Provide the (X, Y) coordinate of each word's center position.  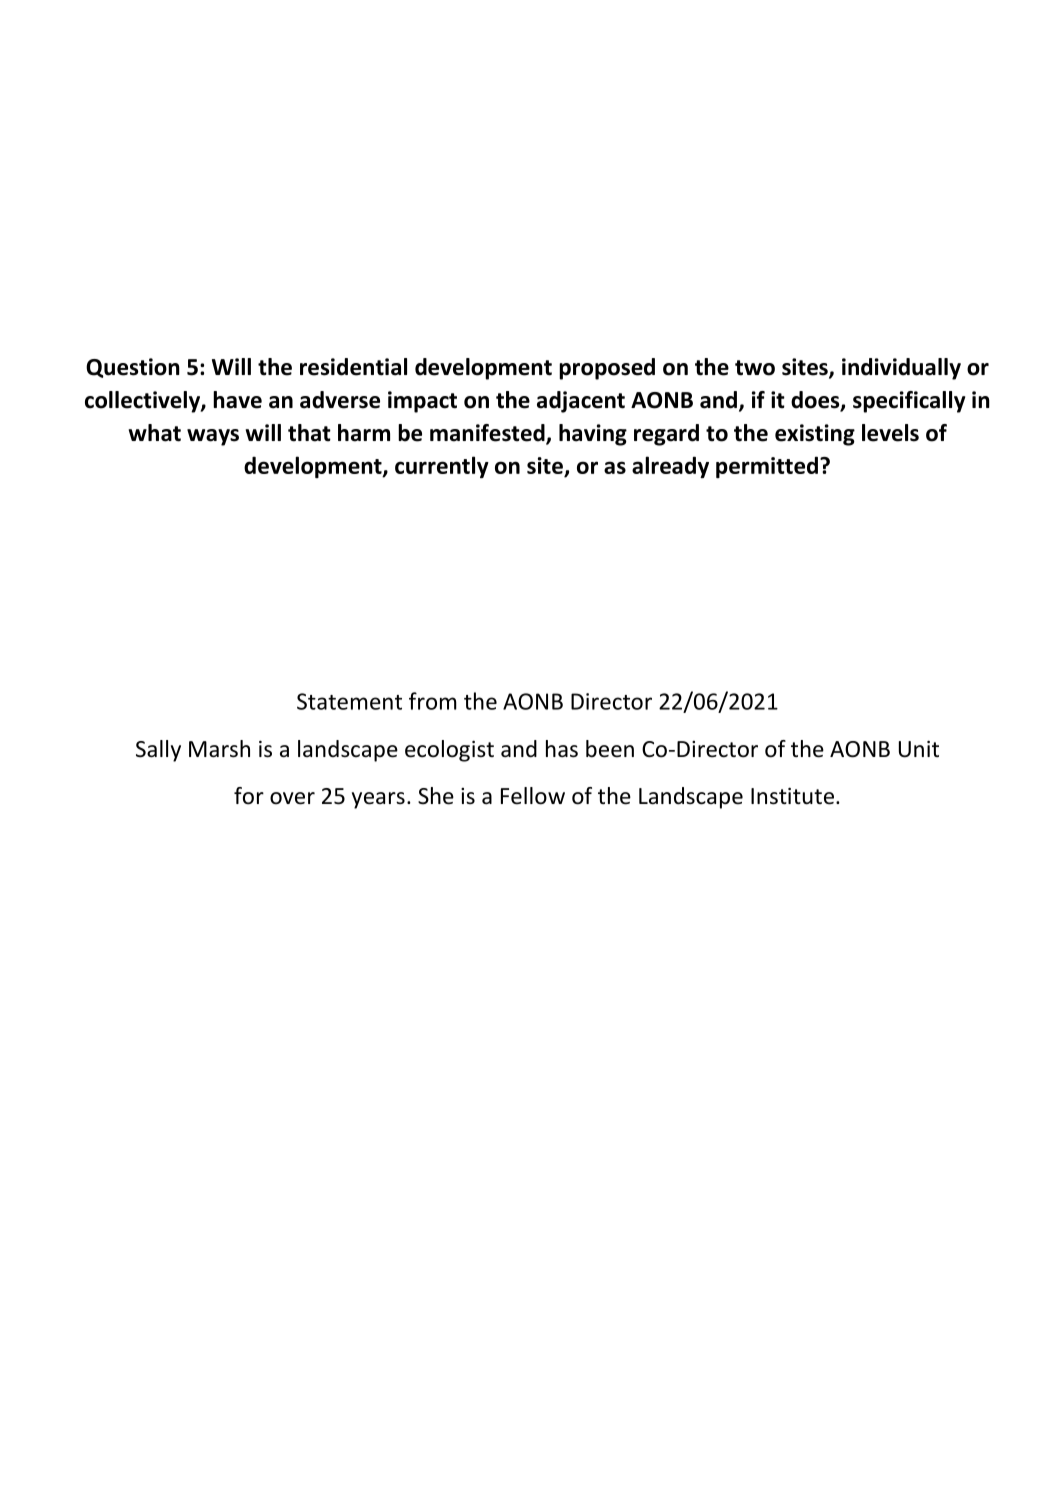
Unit (919, 749)
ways (213, 437)
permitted (767, 467)
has (562, 749)
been (610, 749)
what (154, 433)
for (249, 796)
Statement (349, 701)
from (433, 701)
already (670, 467)
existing (815, 435)
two (755, 368)
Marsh (219, 749)
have (237, 400)
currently (442, 467)
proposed (607, 369)
